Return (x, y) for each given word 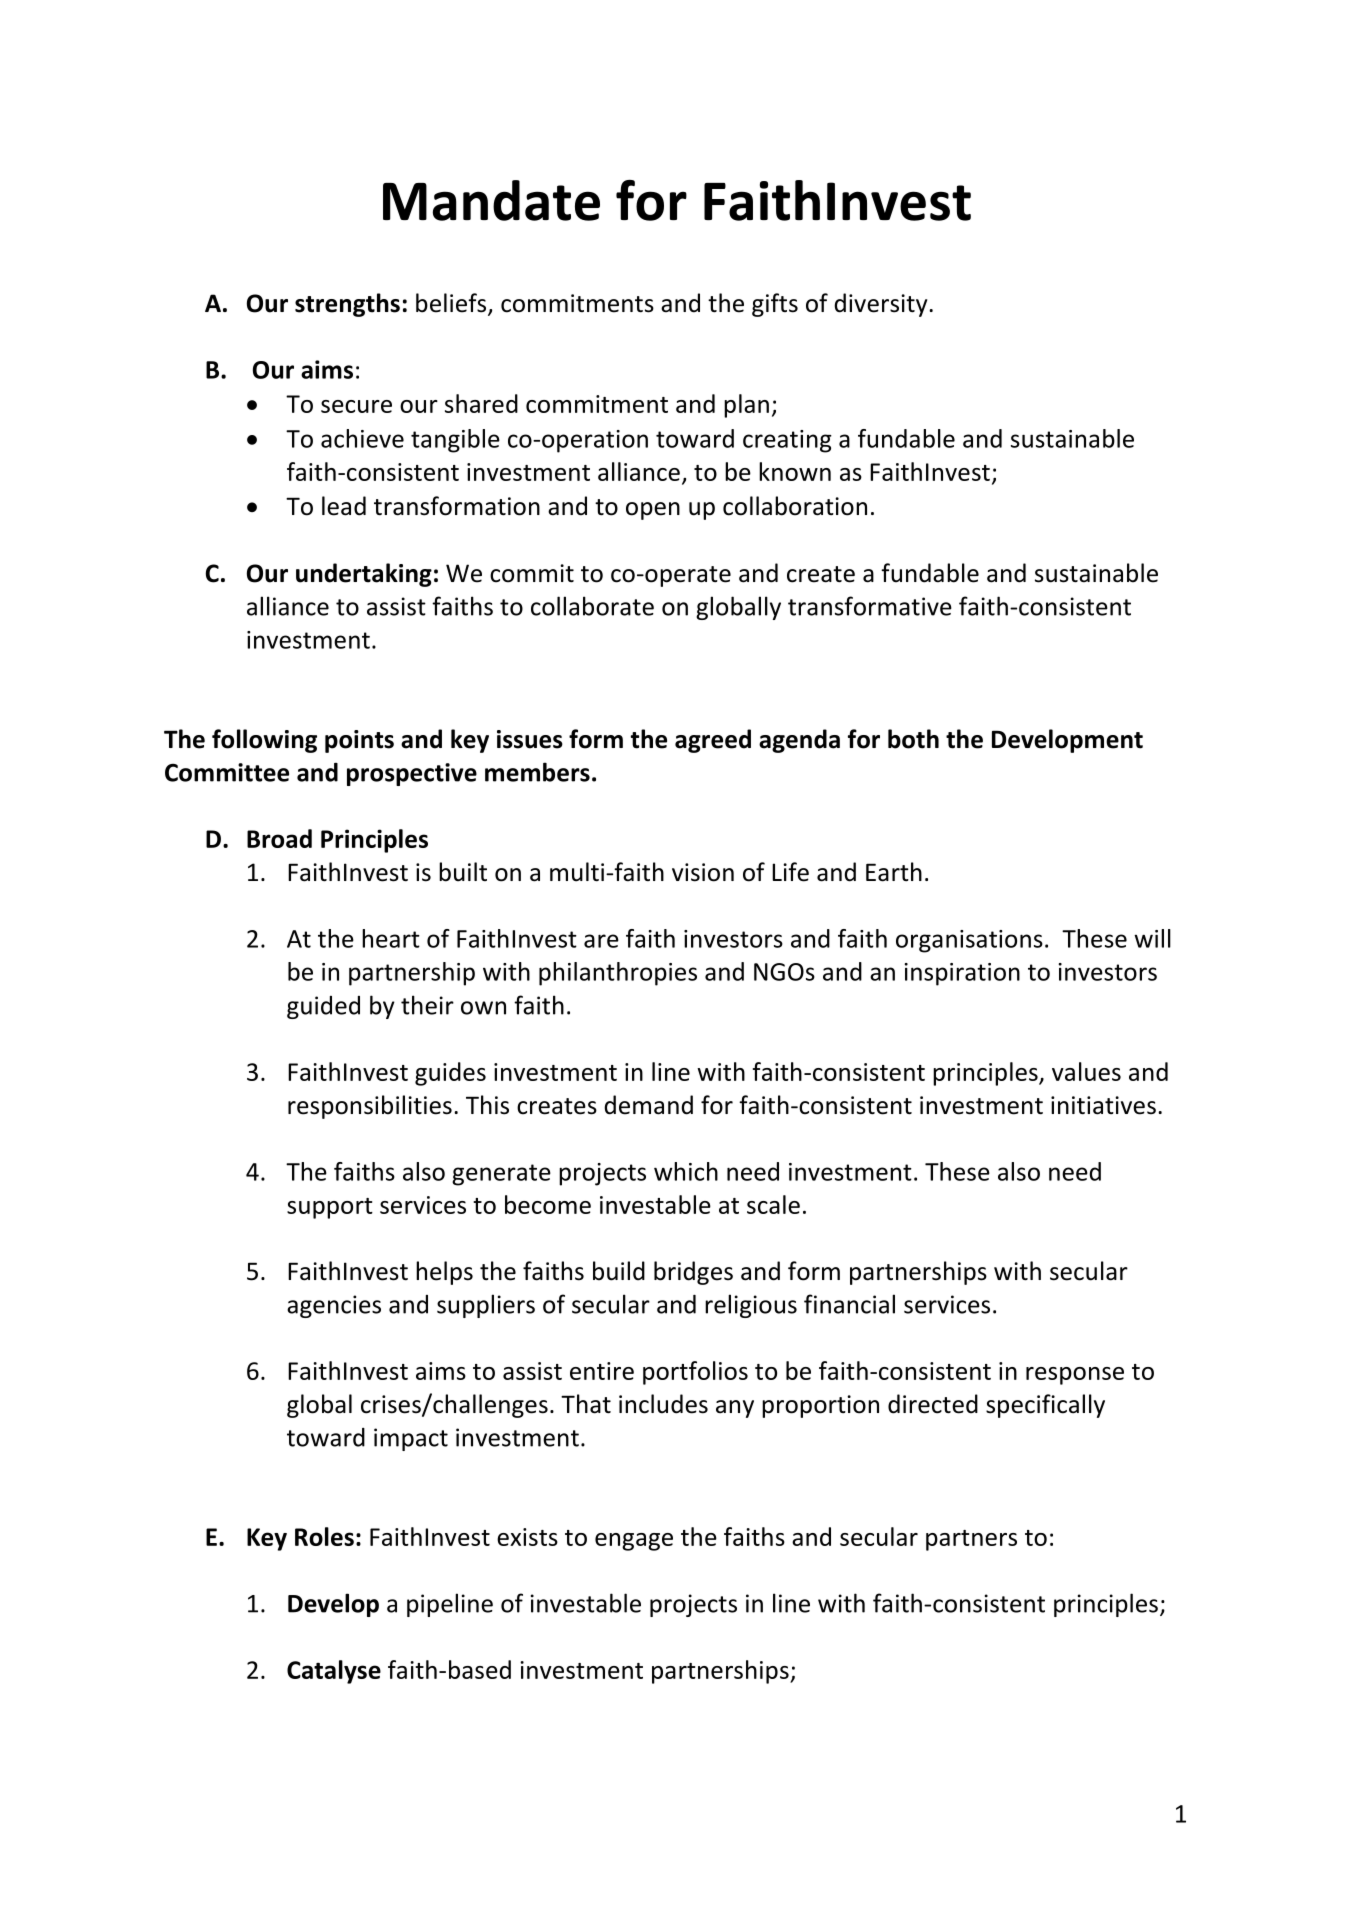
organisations (969, 941)
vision (703, 872)
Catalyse (334, 1672)
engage (634, 1542)
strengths (347, 305)
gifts (775, 305)
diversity (882, 305)
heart (391, 938)
